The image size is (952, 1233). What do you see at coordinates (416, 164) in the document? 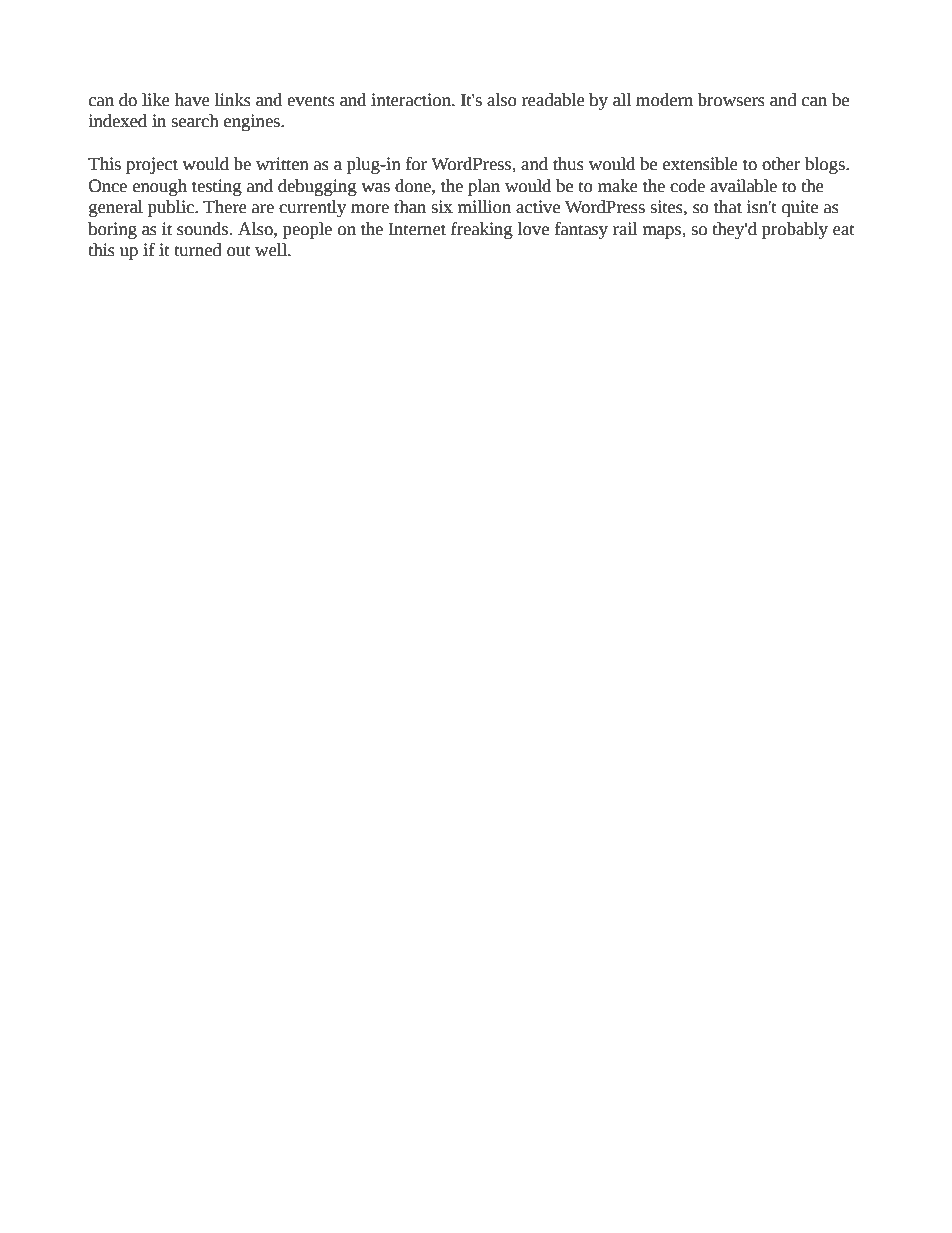
I see `for` at bounding box center [416, 164].
